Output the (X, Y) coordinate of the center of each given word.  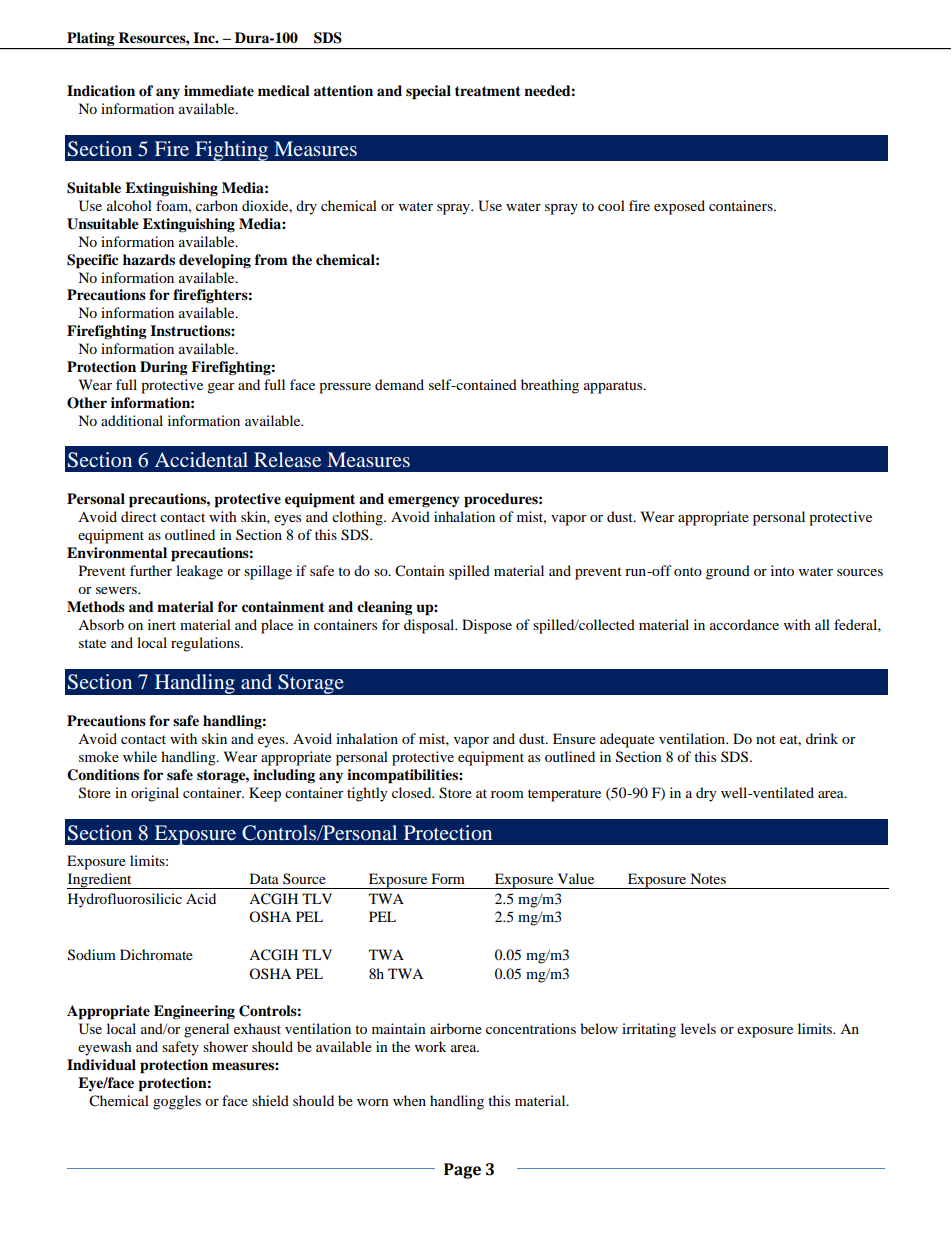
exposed (679, 207)
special (428, 92)
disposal (430, 626)
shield (270, 1100)
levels (698, 1028)
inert (162, 624)
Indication (101, 91)
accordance (744, 624)
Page (462, 1171)
